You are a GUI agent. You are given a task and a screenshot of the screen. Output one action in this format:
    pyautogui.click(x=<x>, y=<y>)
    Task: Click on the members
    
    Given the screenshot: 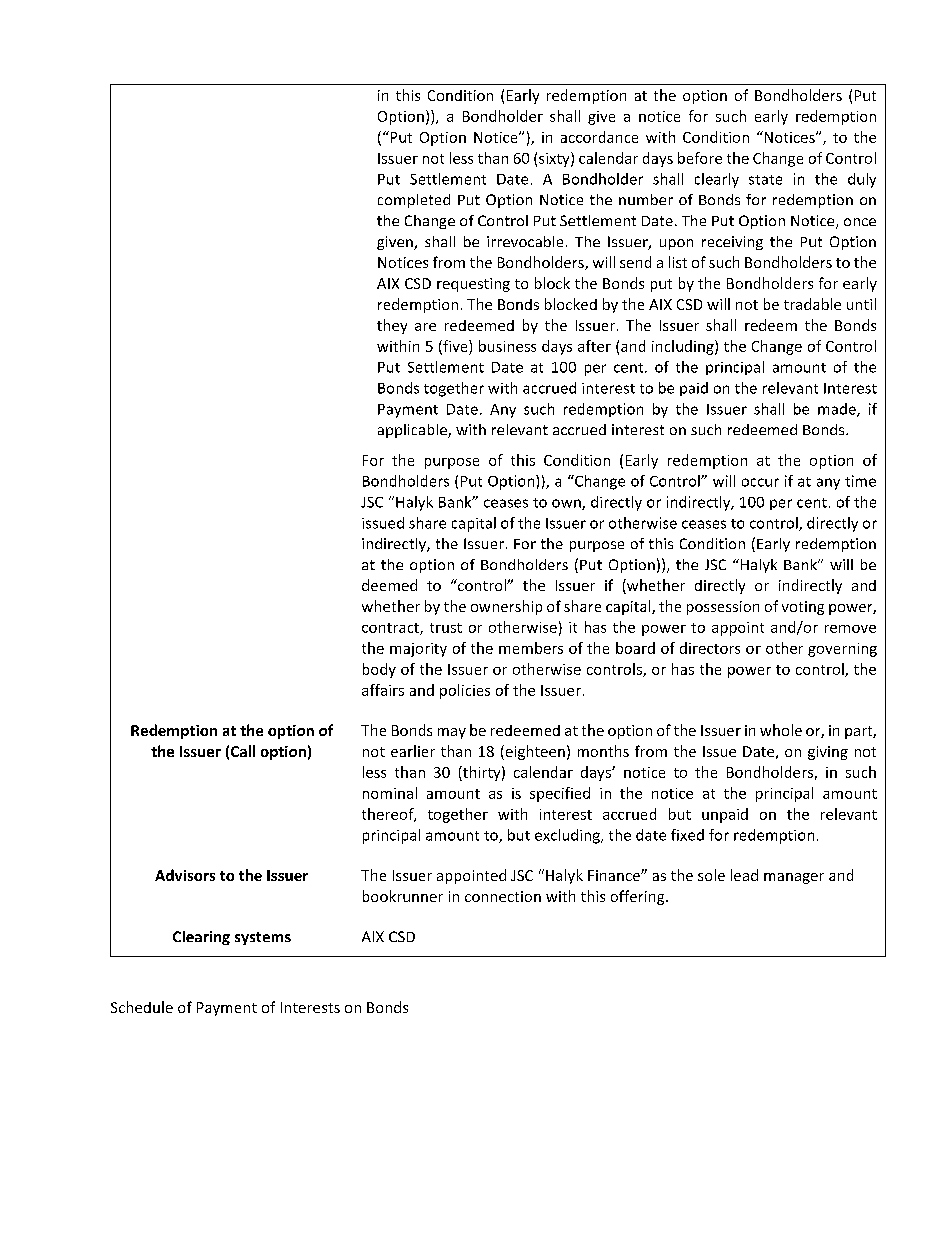 What is the action you would take?
    pyautogui.click(x=531, y=648)
